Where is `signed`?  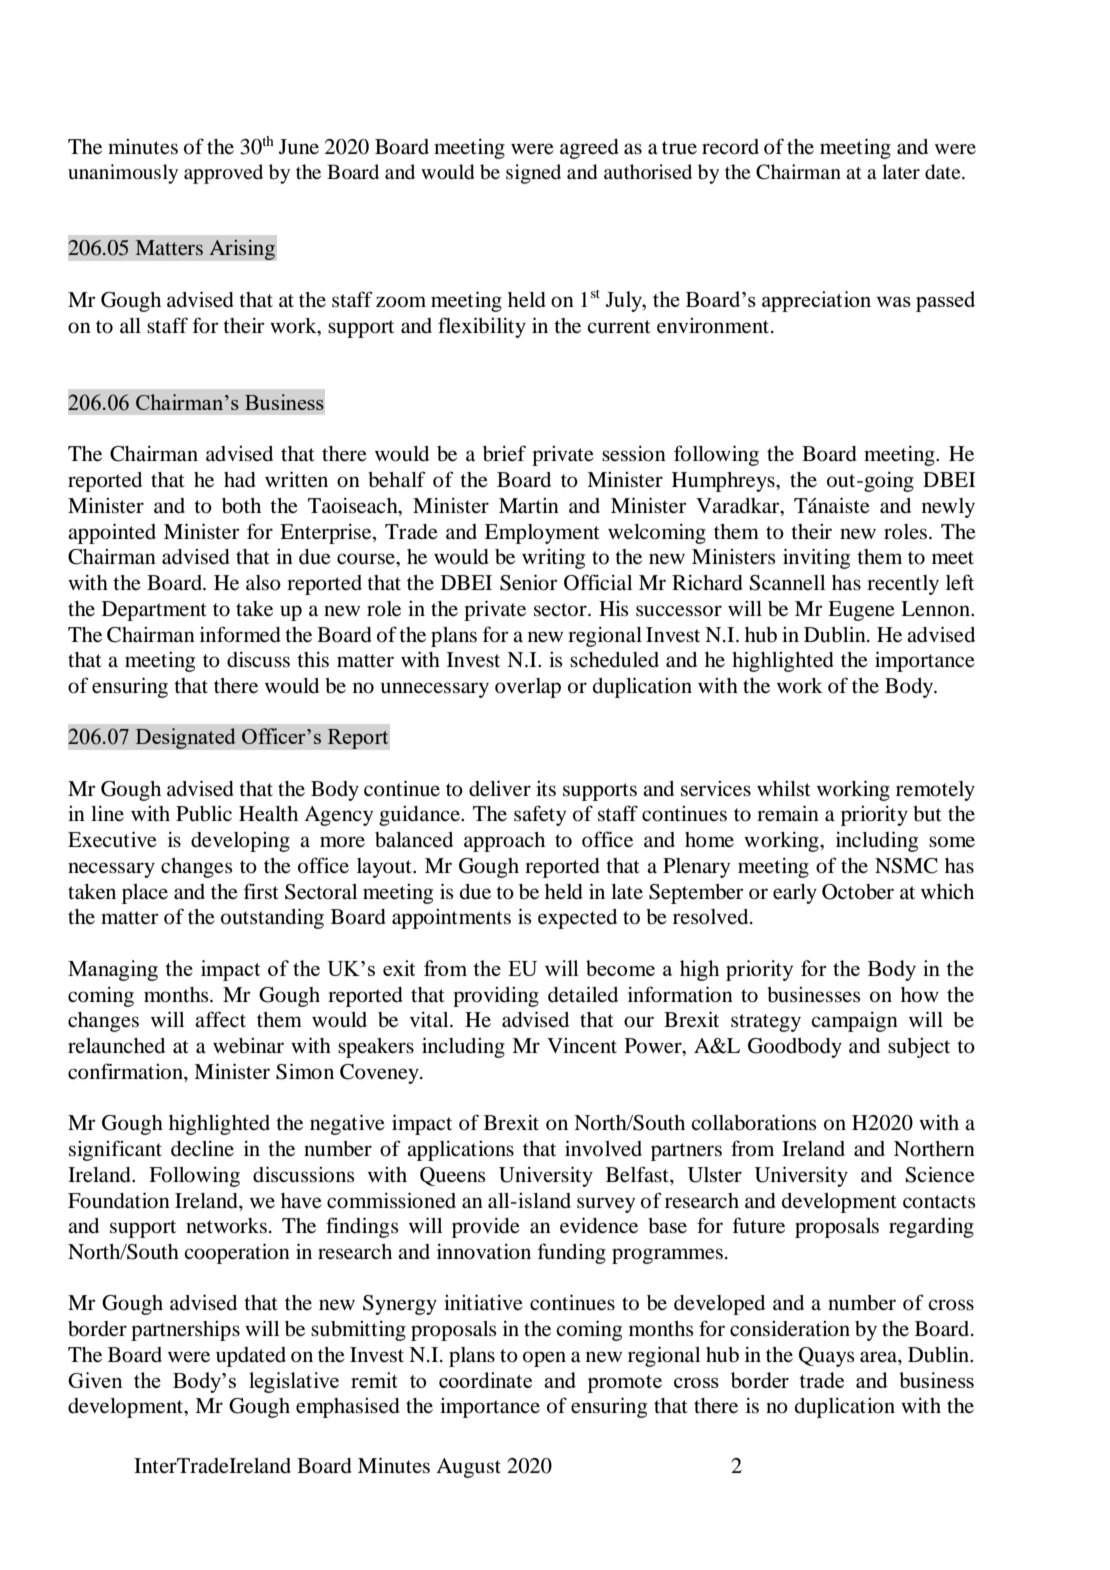
signed is located at coordinates (533, 174).
